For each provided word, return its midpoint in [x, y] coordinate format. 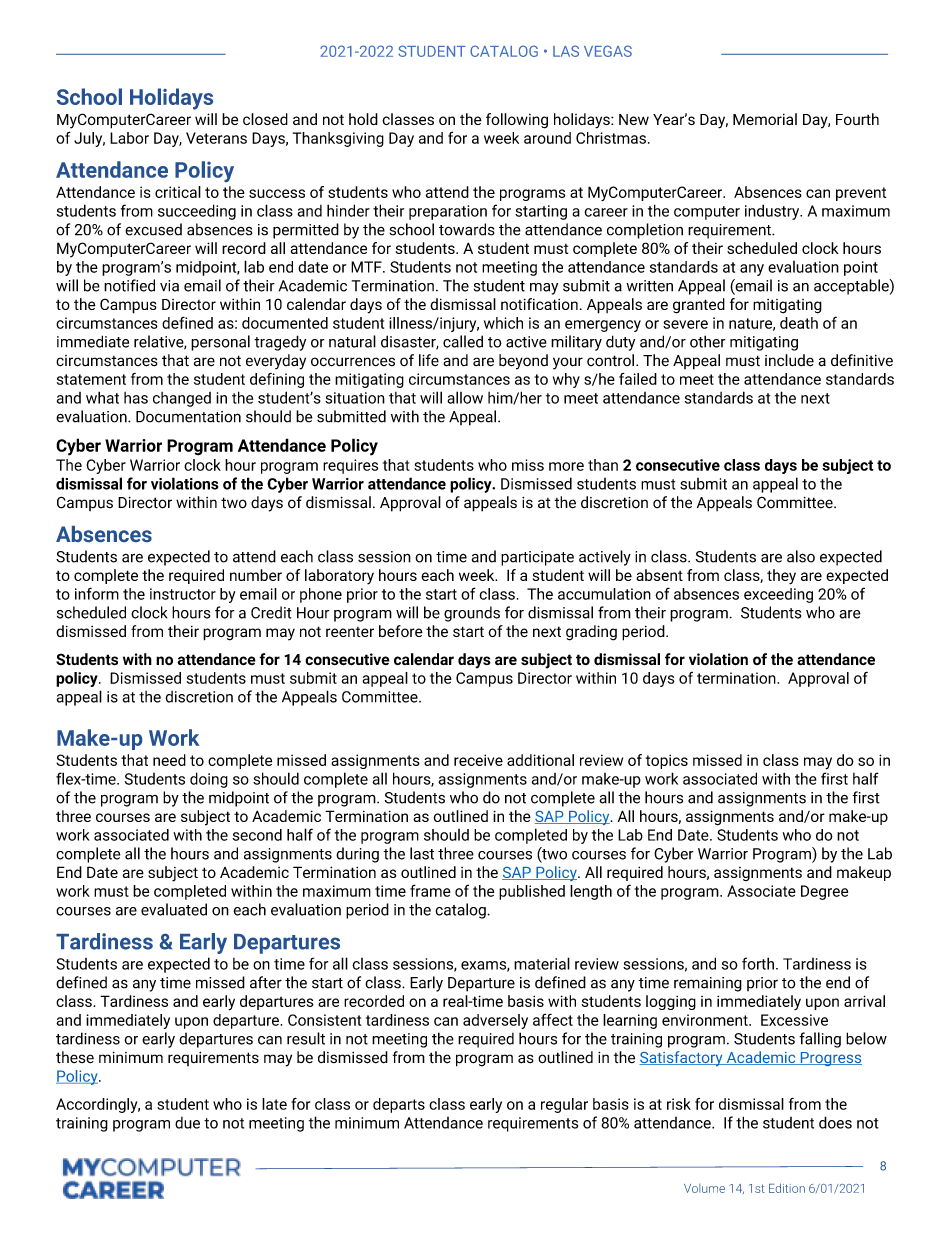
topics [667, 761]
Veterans [216, 138]
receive [478, 760]
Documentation [188, 417]
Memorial [765, 119]
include [789, 360]
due [187, 1123]
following [517, 121]
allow [465, 397]
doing [209, 780]
